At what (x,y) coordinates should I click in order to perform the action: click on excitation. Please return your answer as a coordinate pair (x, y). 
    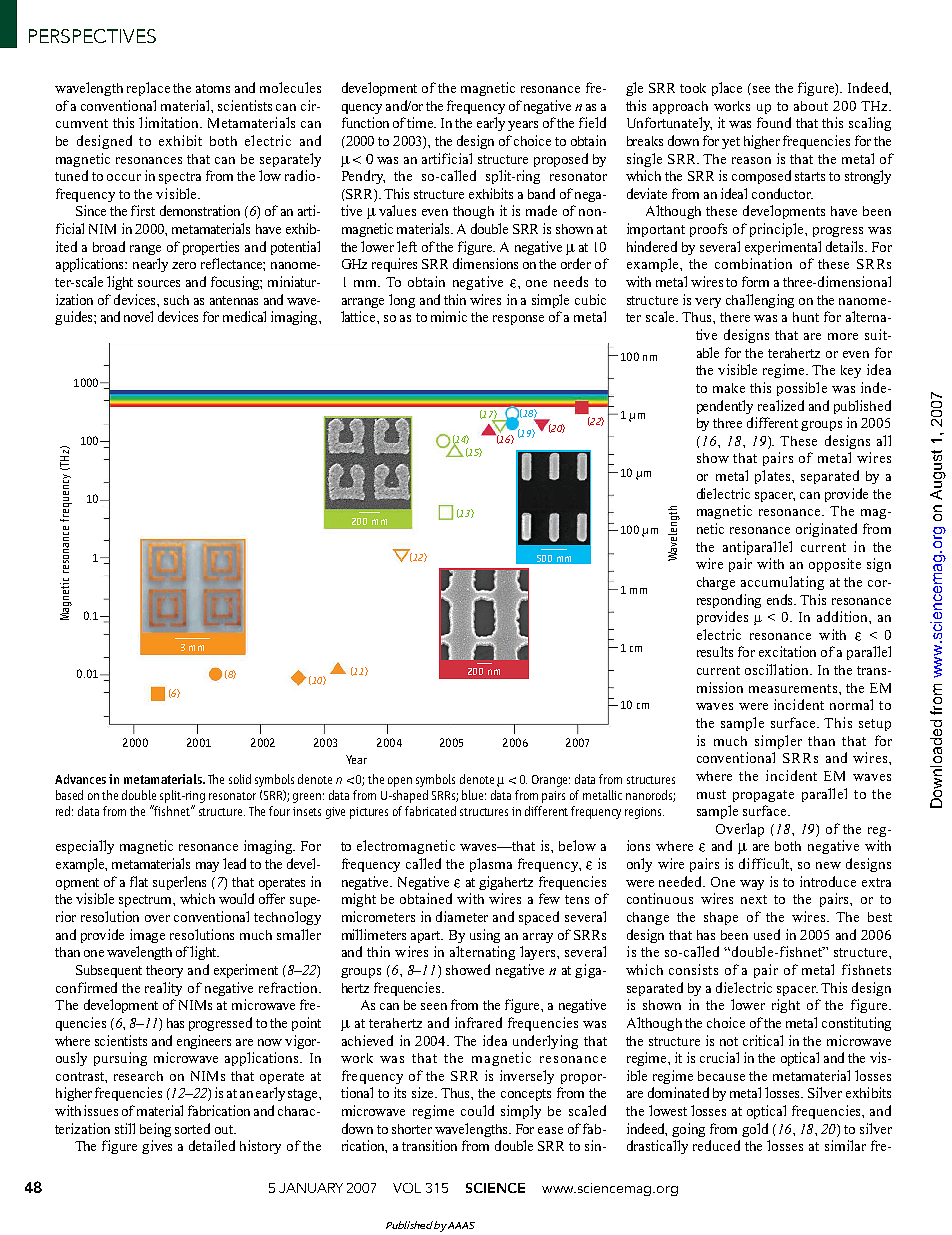
    Looking at the image, I should click on (787, 651).
